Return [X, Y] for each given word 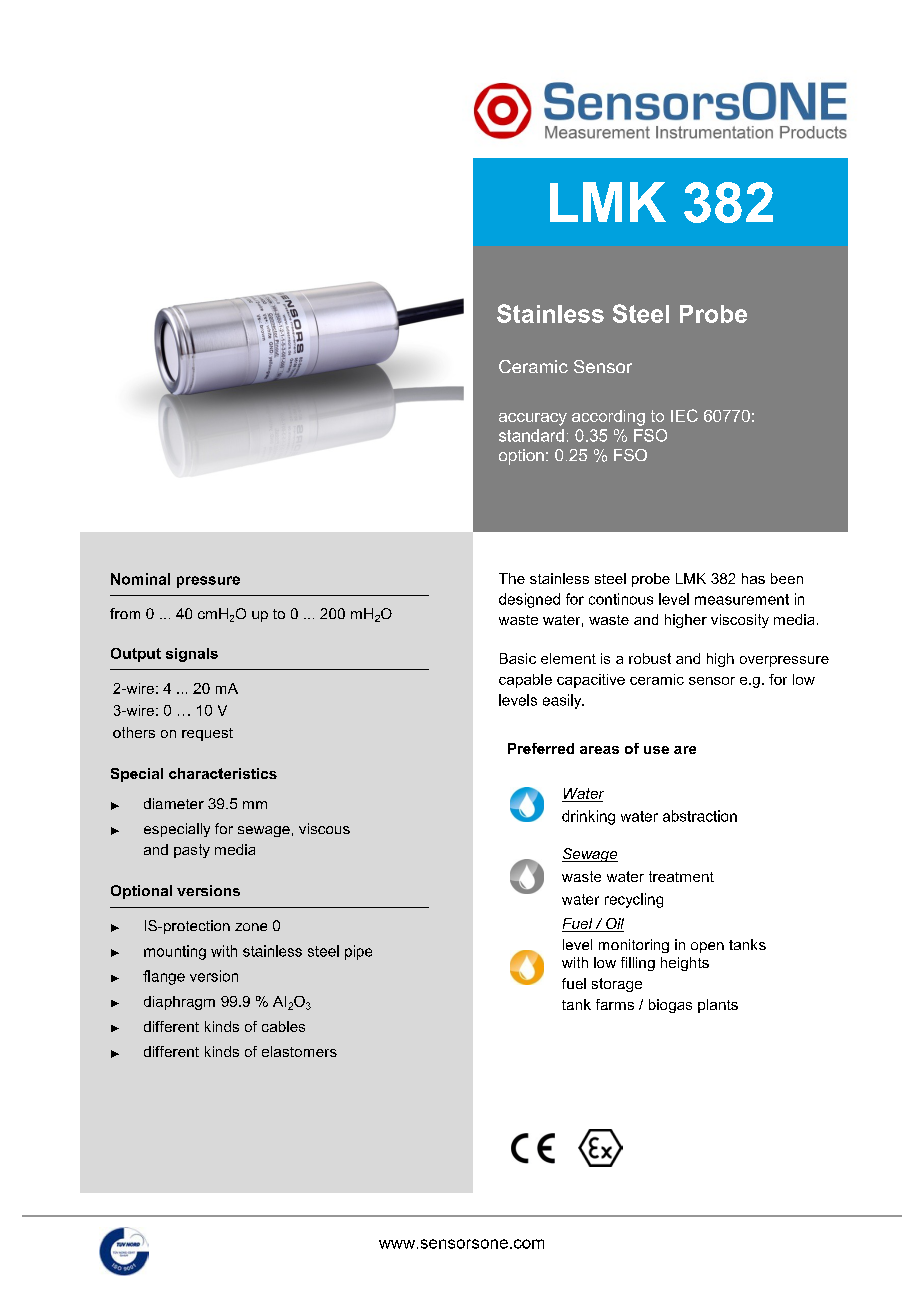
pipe [358, 952]
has [753, 578]
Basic [518, 658]
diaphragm [179, 1003]
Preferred [541, 748]
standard [531, 435]
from [125, 613]
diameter [174, 803]
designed [529, 600]
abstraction [700, 816]
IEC [684, 415]
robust [650, 658]
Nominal [140, 579]
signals [192, 655]
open [707, 947]
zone [251, 927]
